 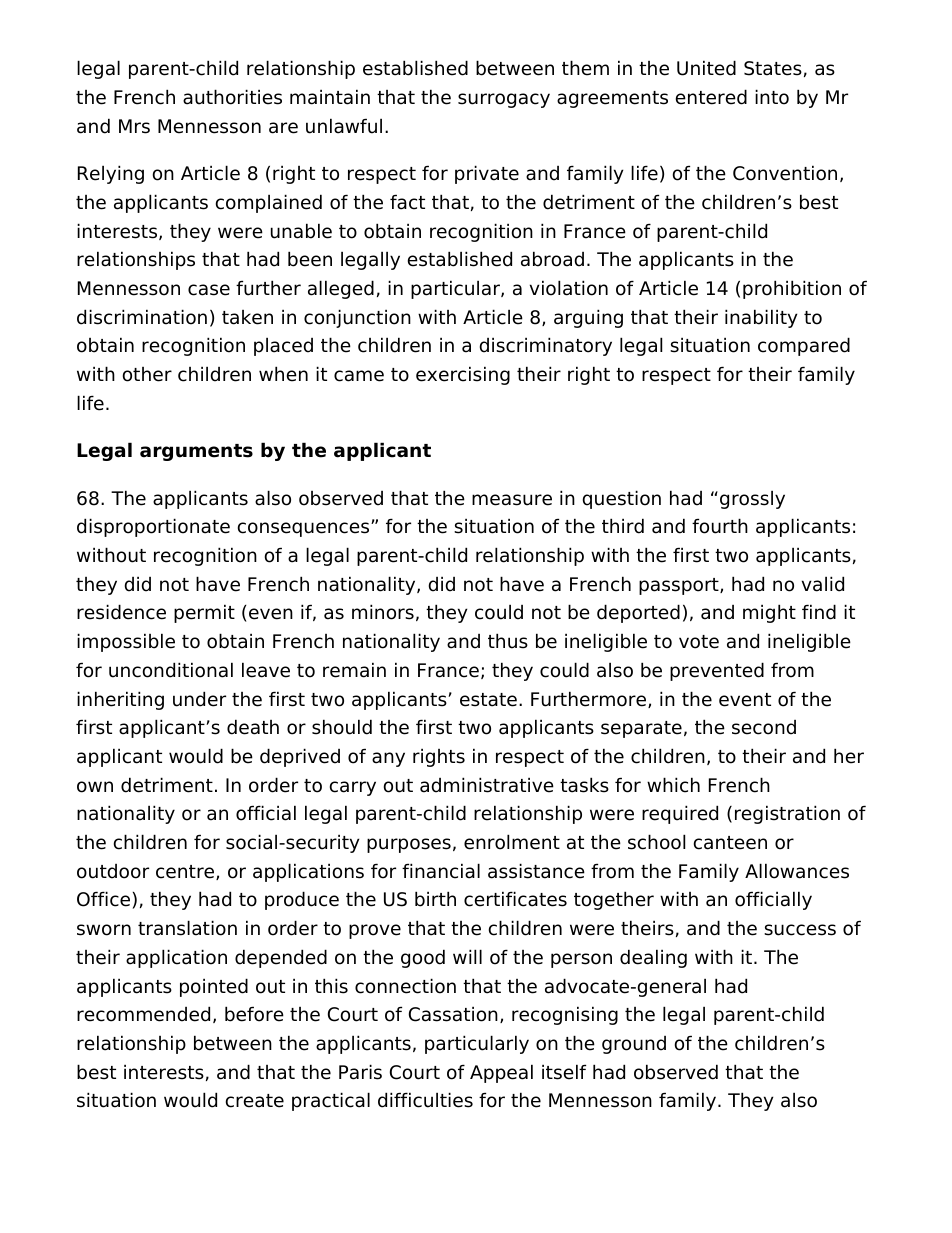 I want to click on inability, so click(x=761, y=318).
